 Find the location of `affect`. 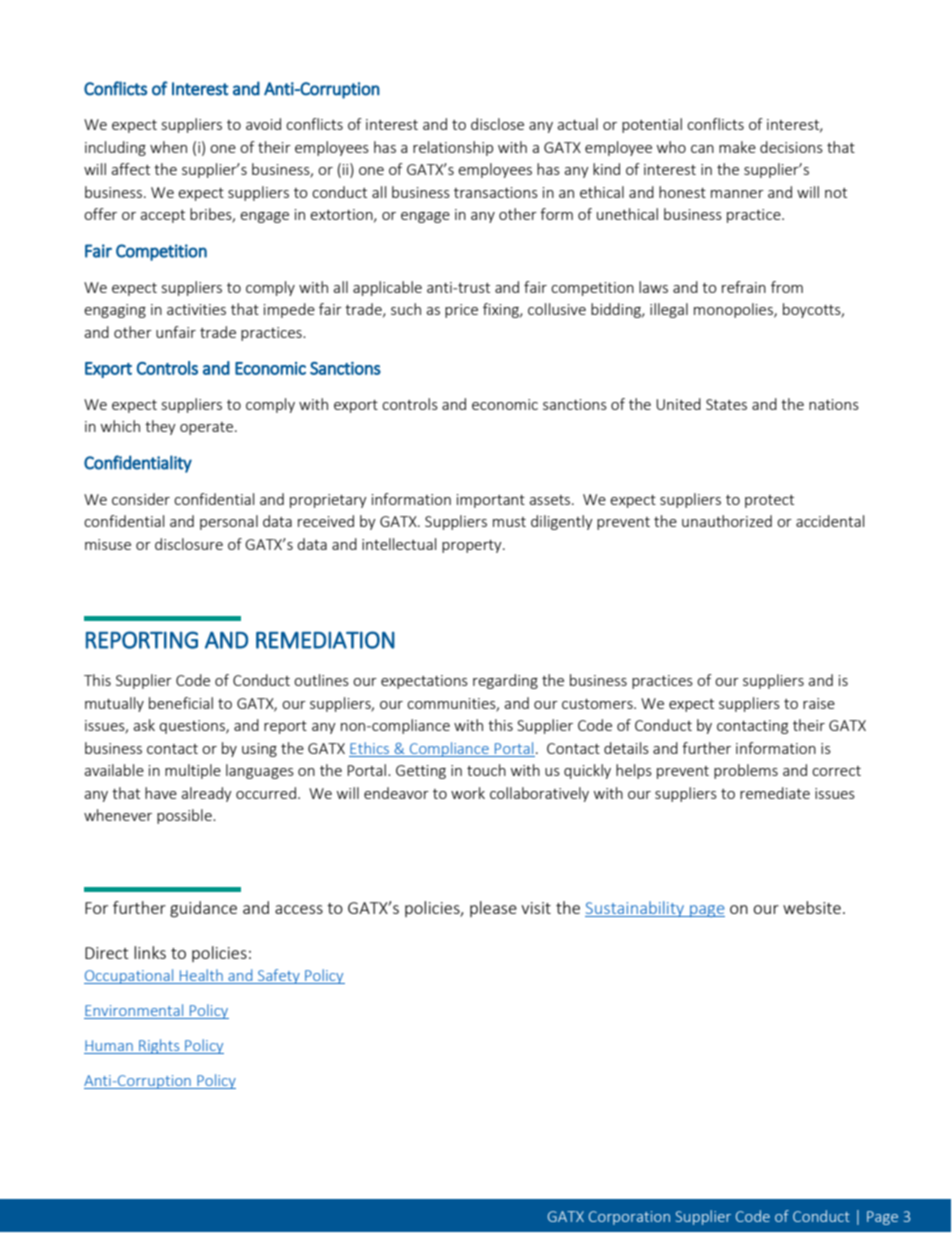

affect is located at coordinates (130, 169).
